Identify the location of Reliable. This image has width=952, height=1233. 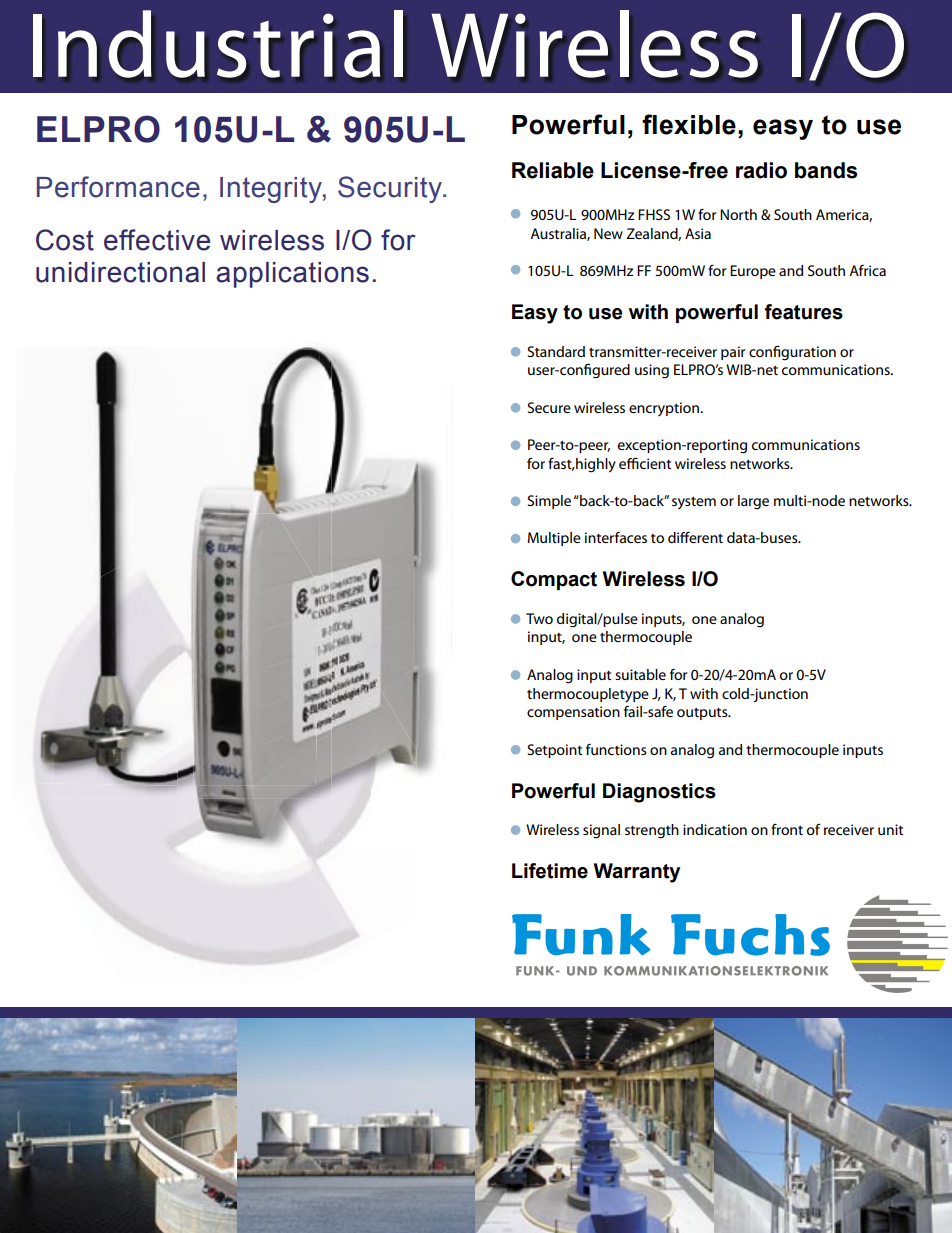
(553, 170).
